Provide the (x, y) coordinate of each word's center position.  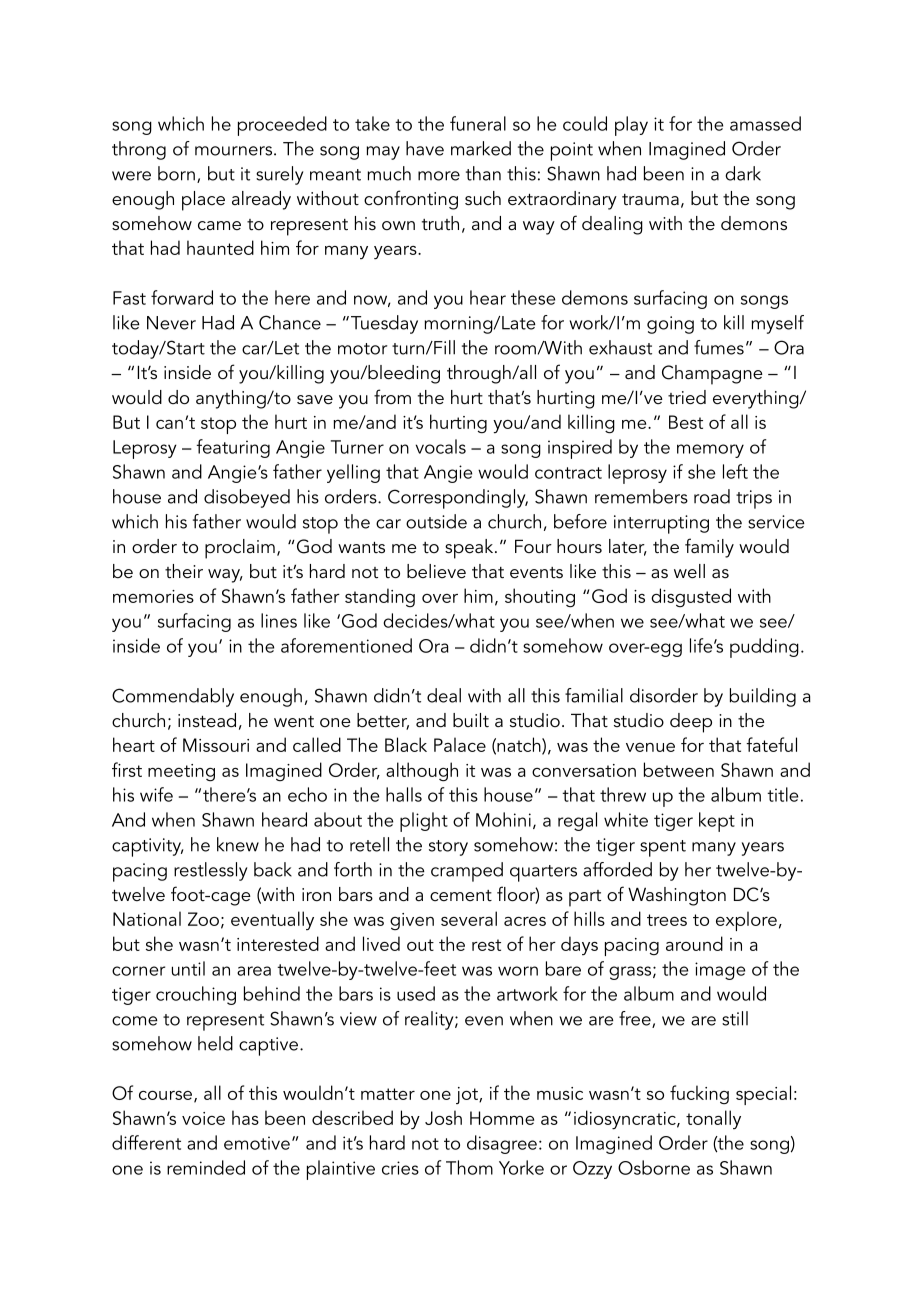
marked (481, 148)
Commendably (173, 697)
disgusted (691, 597)
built (471, 720)
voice (203, 1118)
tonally (713, 1119)
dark (743, 173)
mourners (233, 151)
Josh (443, 1117)
